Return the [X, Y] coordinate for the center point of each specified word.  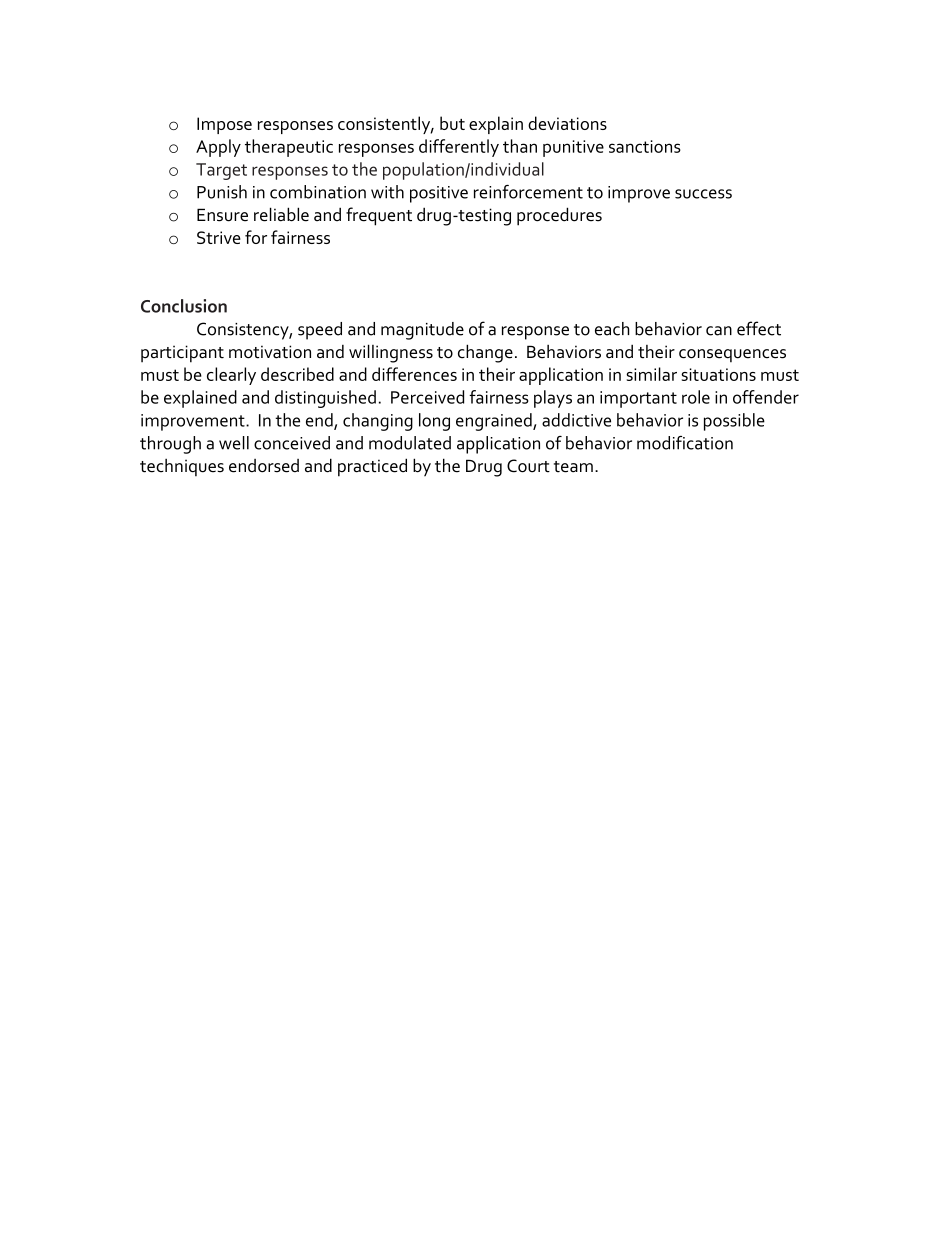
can [719, 331]
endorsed [264, 466]
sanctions [645, 146]
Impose [224, 125]
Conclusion [184, 306]
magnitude [422, 331]
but [452, 123]
